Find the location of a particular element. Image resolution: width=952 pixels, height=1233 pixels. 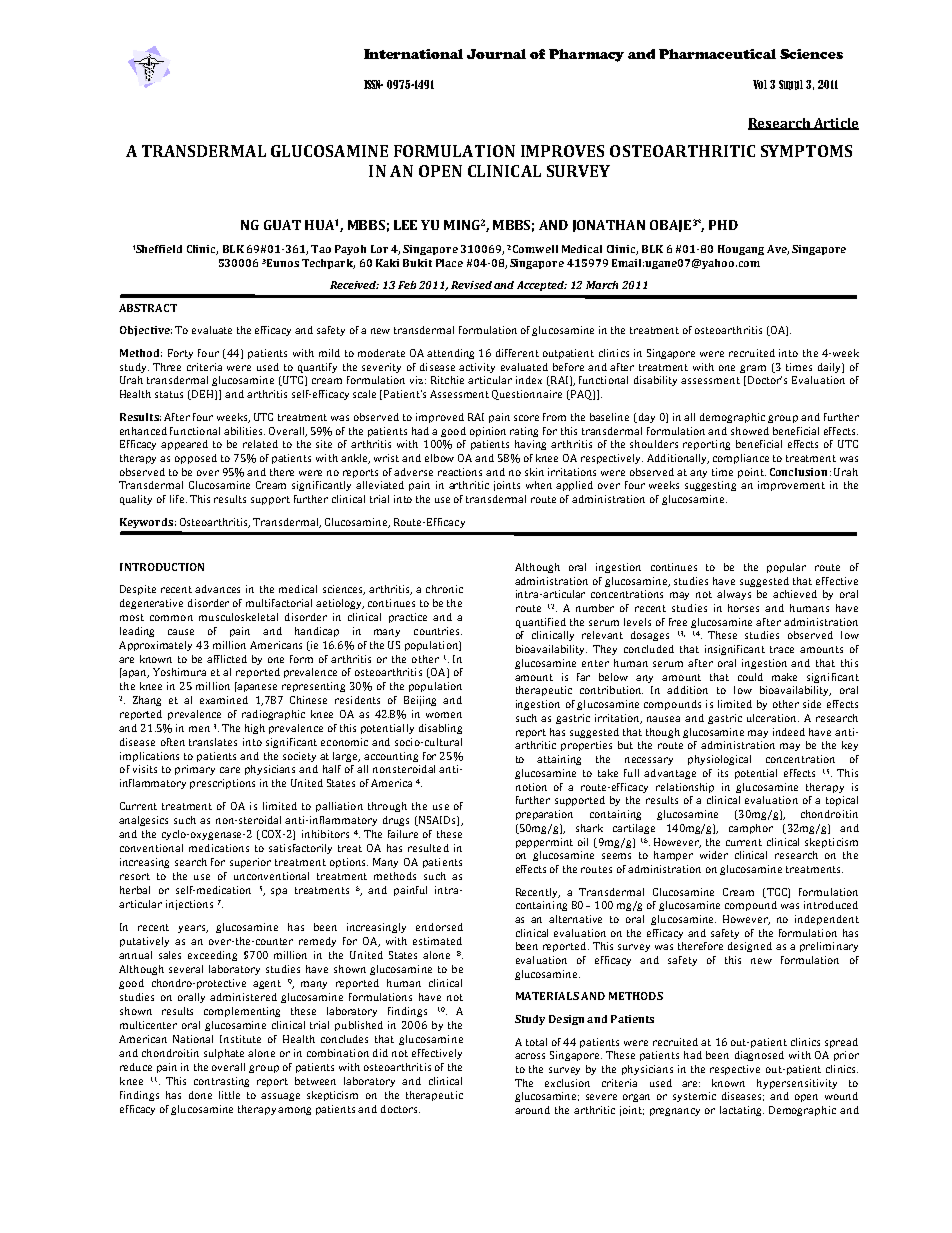

Journal is located at coordinates (496, 54).
